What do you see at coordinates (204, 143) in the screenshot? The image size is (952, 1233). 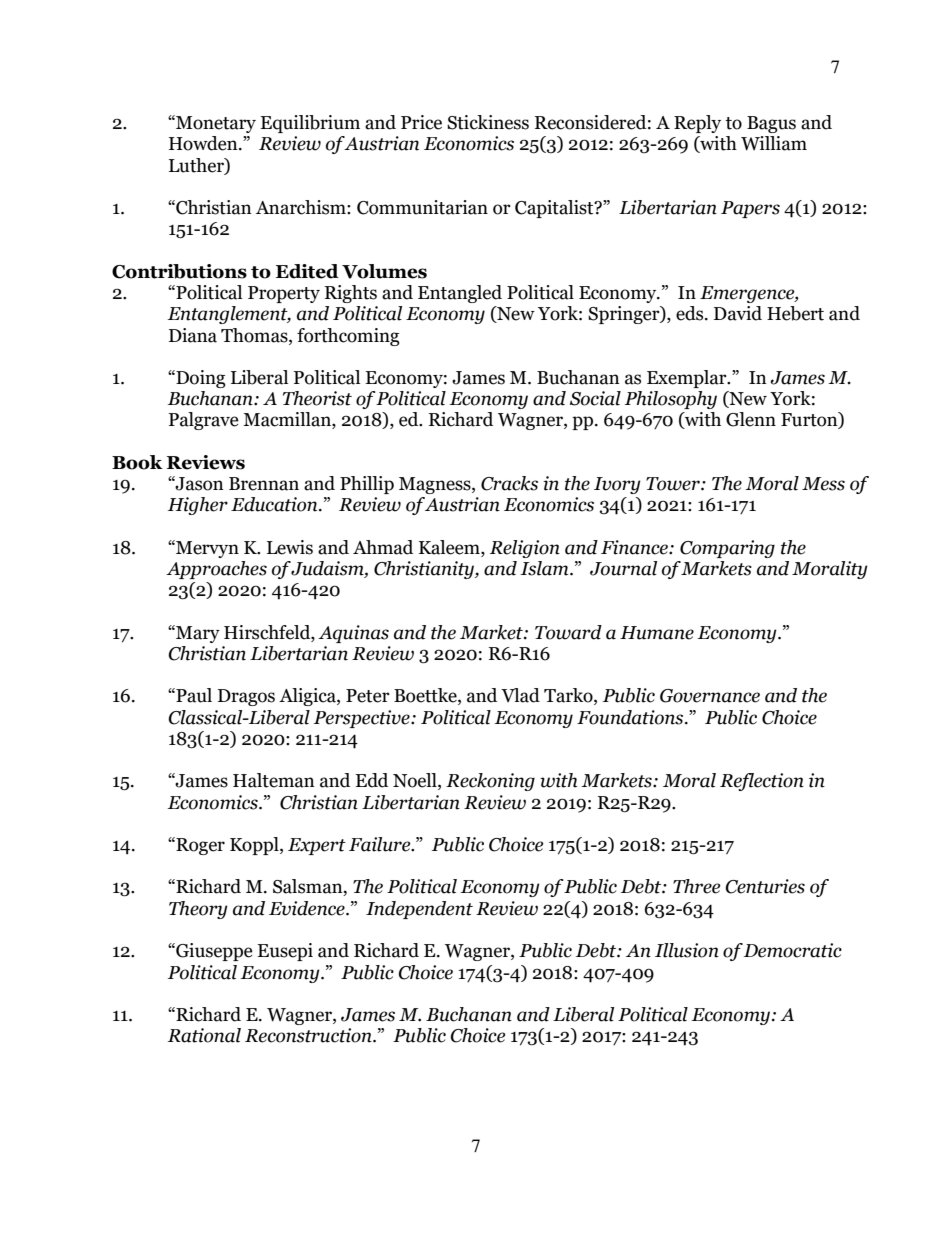 I see `Howden` at bounding box center [204, 143].
